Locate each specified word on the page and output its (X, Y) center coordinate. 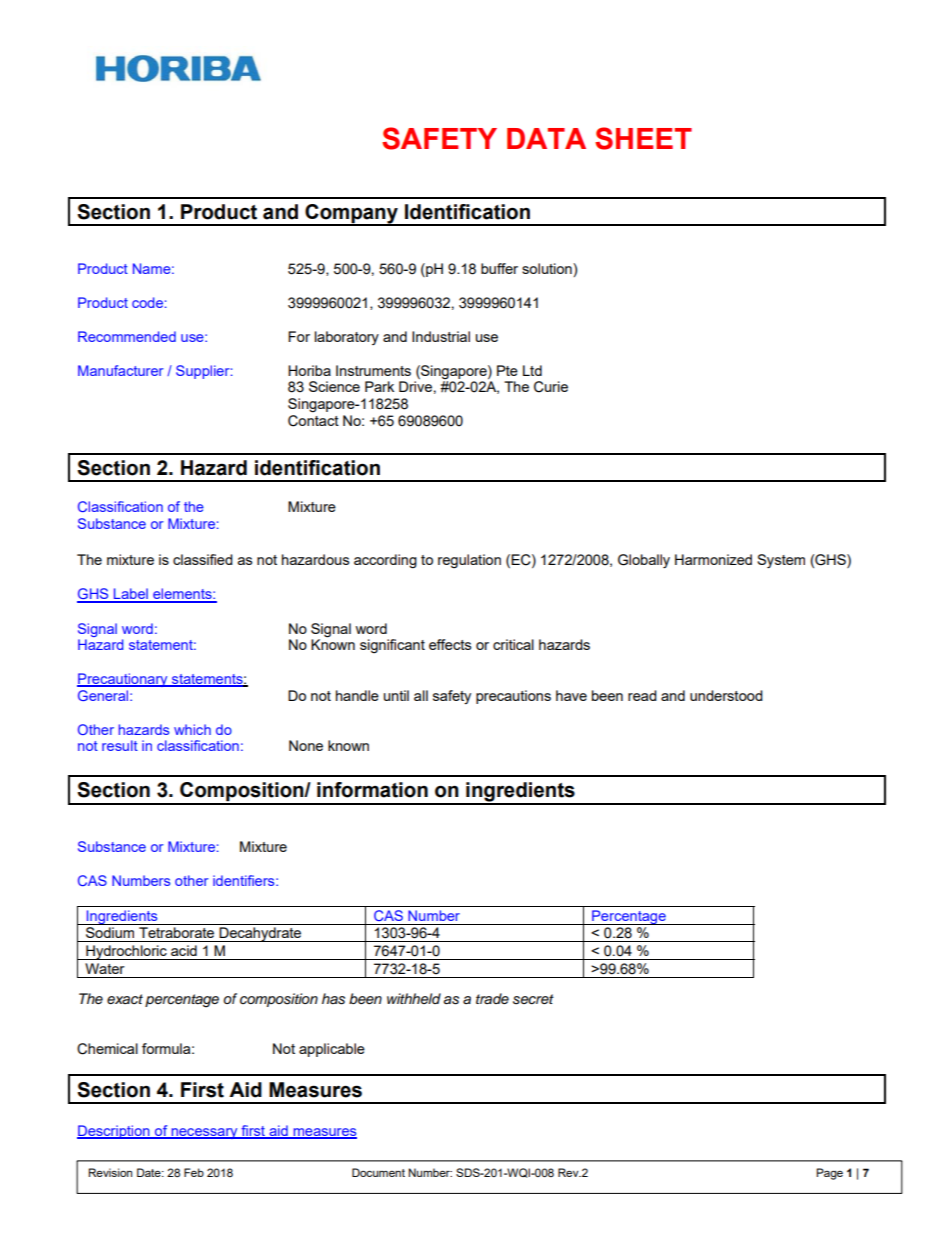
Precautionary (123, 680)
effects (450, 644)
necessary (204, 1133)
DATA (546, 138)
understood (726, 695)
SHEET (643, 138)
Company (351, 215)
